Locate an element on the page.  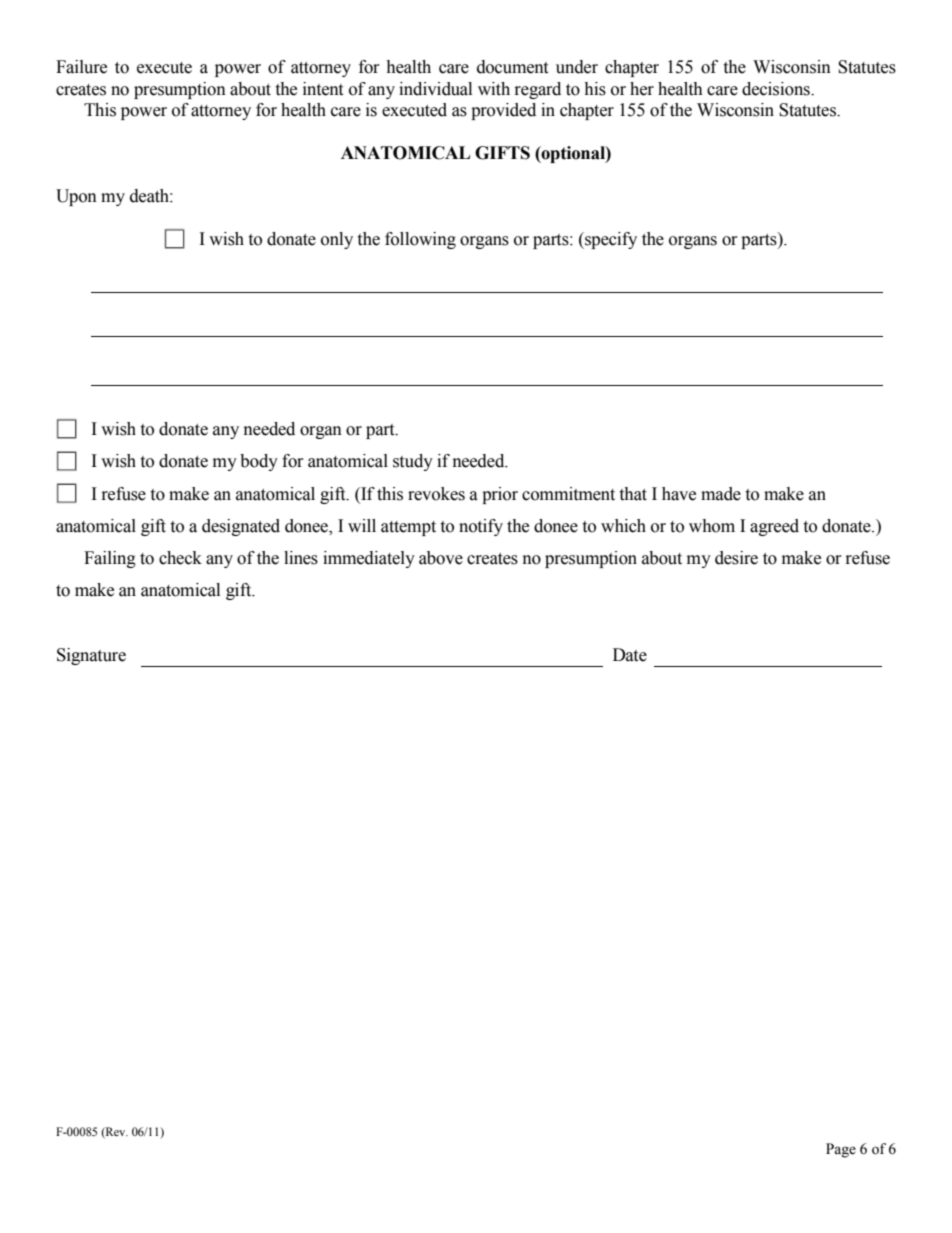
Date is located at coordinates (630, 655).
